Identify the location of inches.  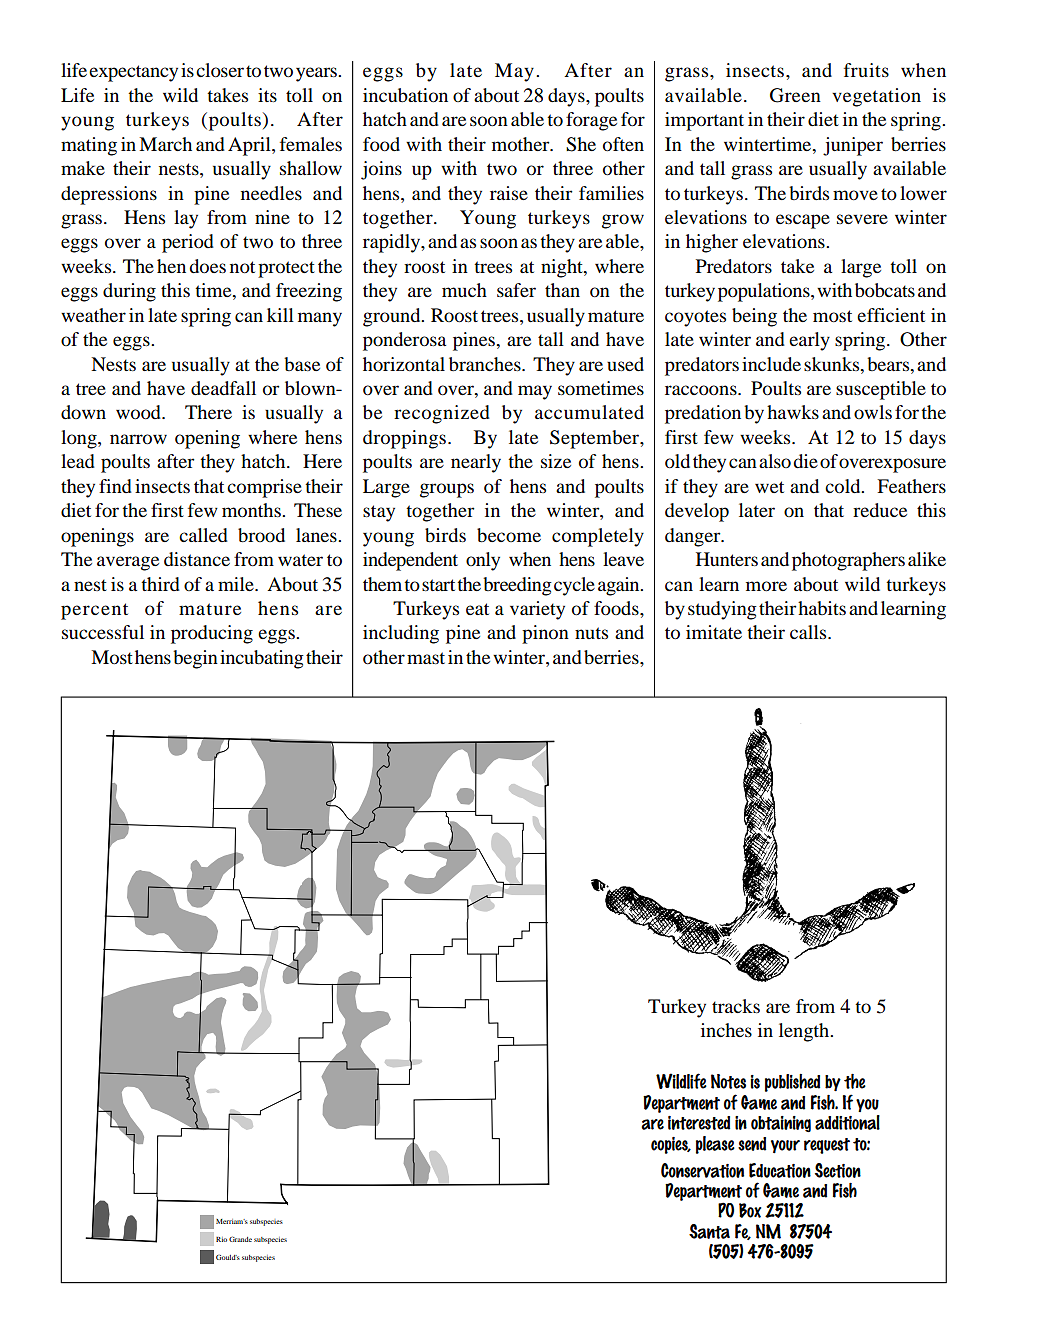
(726, 1030).
